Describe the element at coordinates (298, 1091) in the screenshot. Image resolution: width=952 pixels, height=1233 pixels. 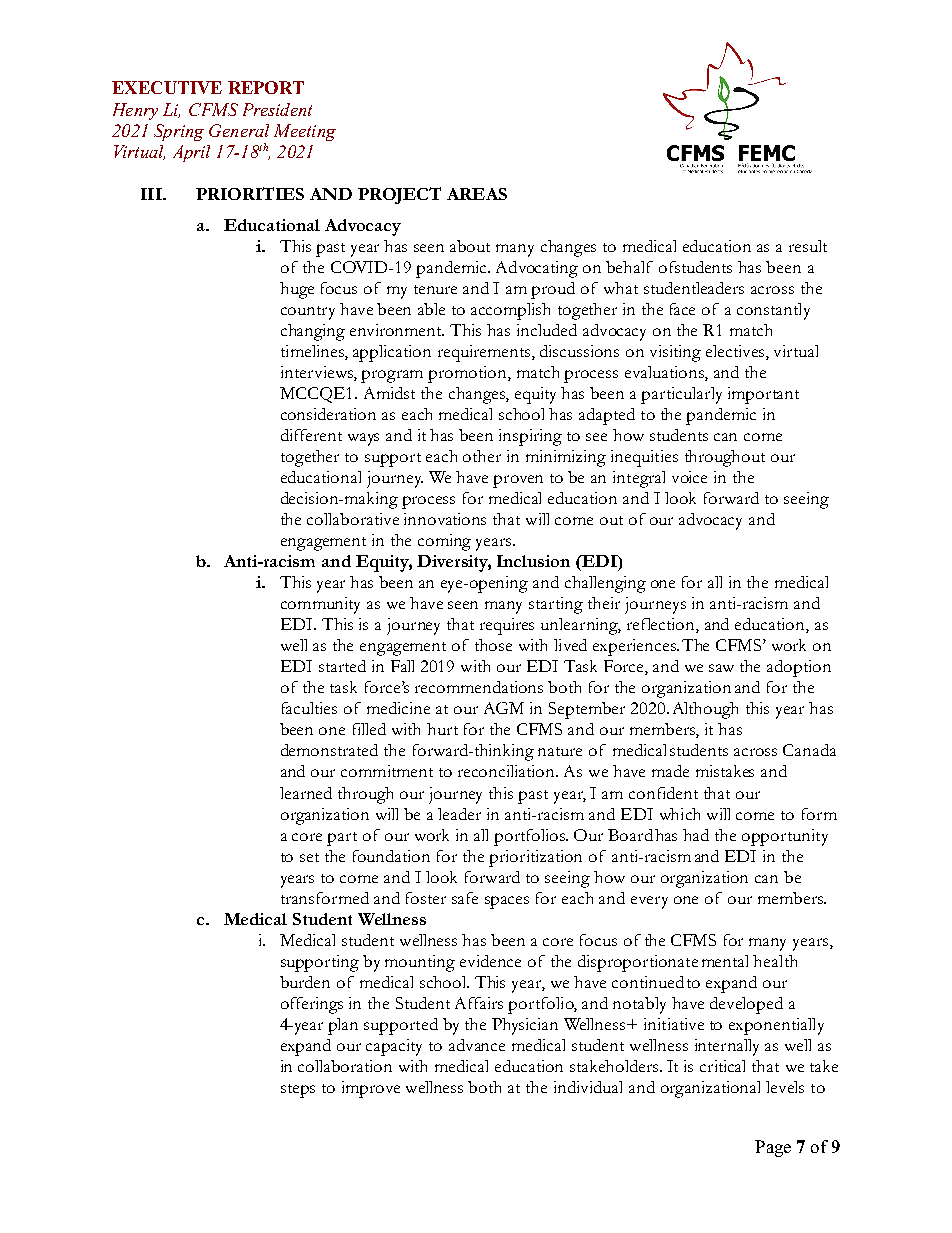
I see `steps` at that location.
